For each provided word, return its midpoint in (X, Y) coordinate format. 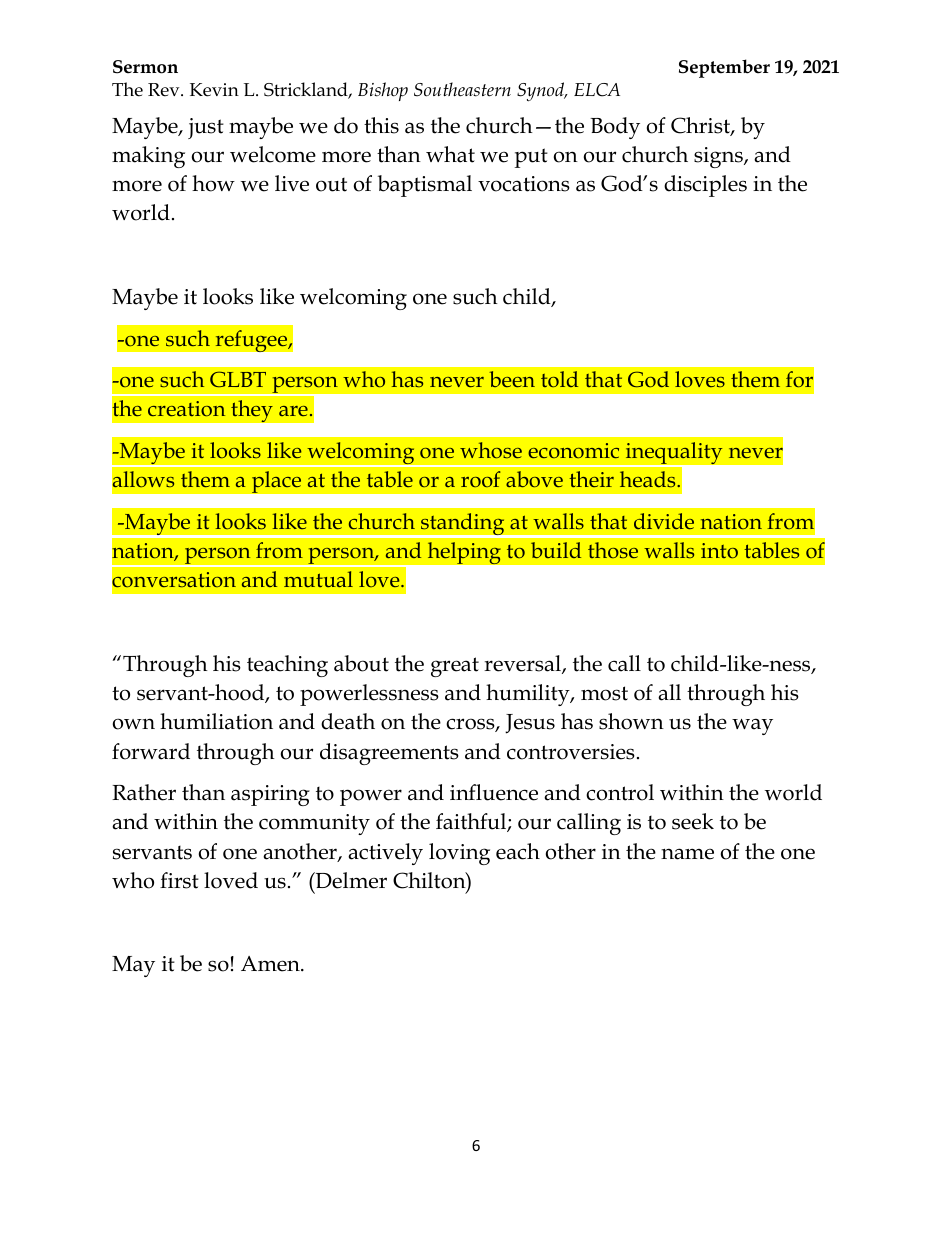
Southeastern (462, 89)
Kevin (214, 90)
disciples (705, 186)
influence (494, 792)
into (719, 550)
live (292, 183)
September (724, 68)
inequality (674, 454)
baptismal (425, 186)
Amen (271, 964)
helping (464, 553)
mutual (318, 579)
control (620, 792)
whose (491, 450)
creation (186, 408)
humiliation (216, 721)
